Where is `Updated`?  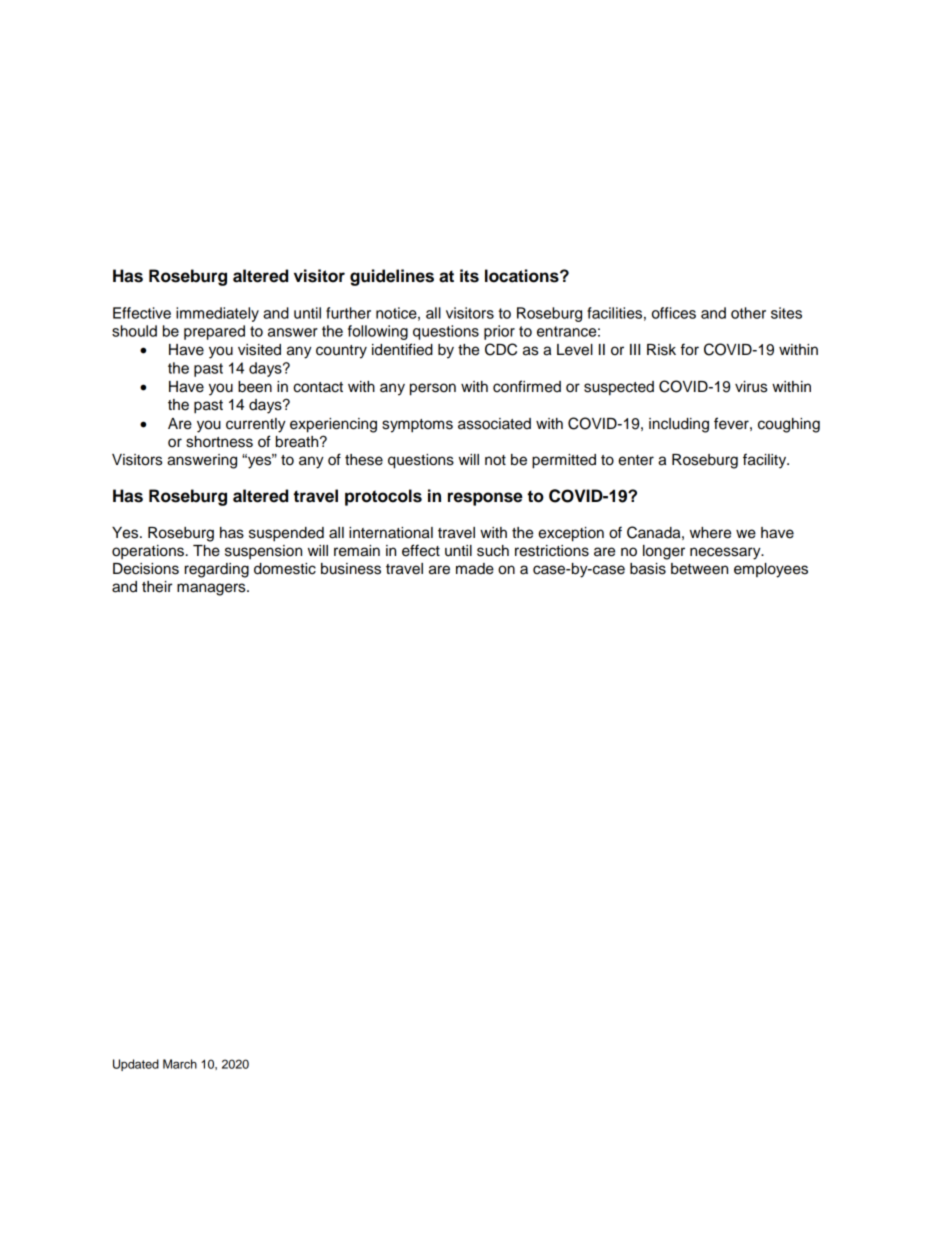
Updated is located at coordinates (136, 1065).
